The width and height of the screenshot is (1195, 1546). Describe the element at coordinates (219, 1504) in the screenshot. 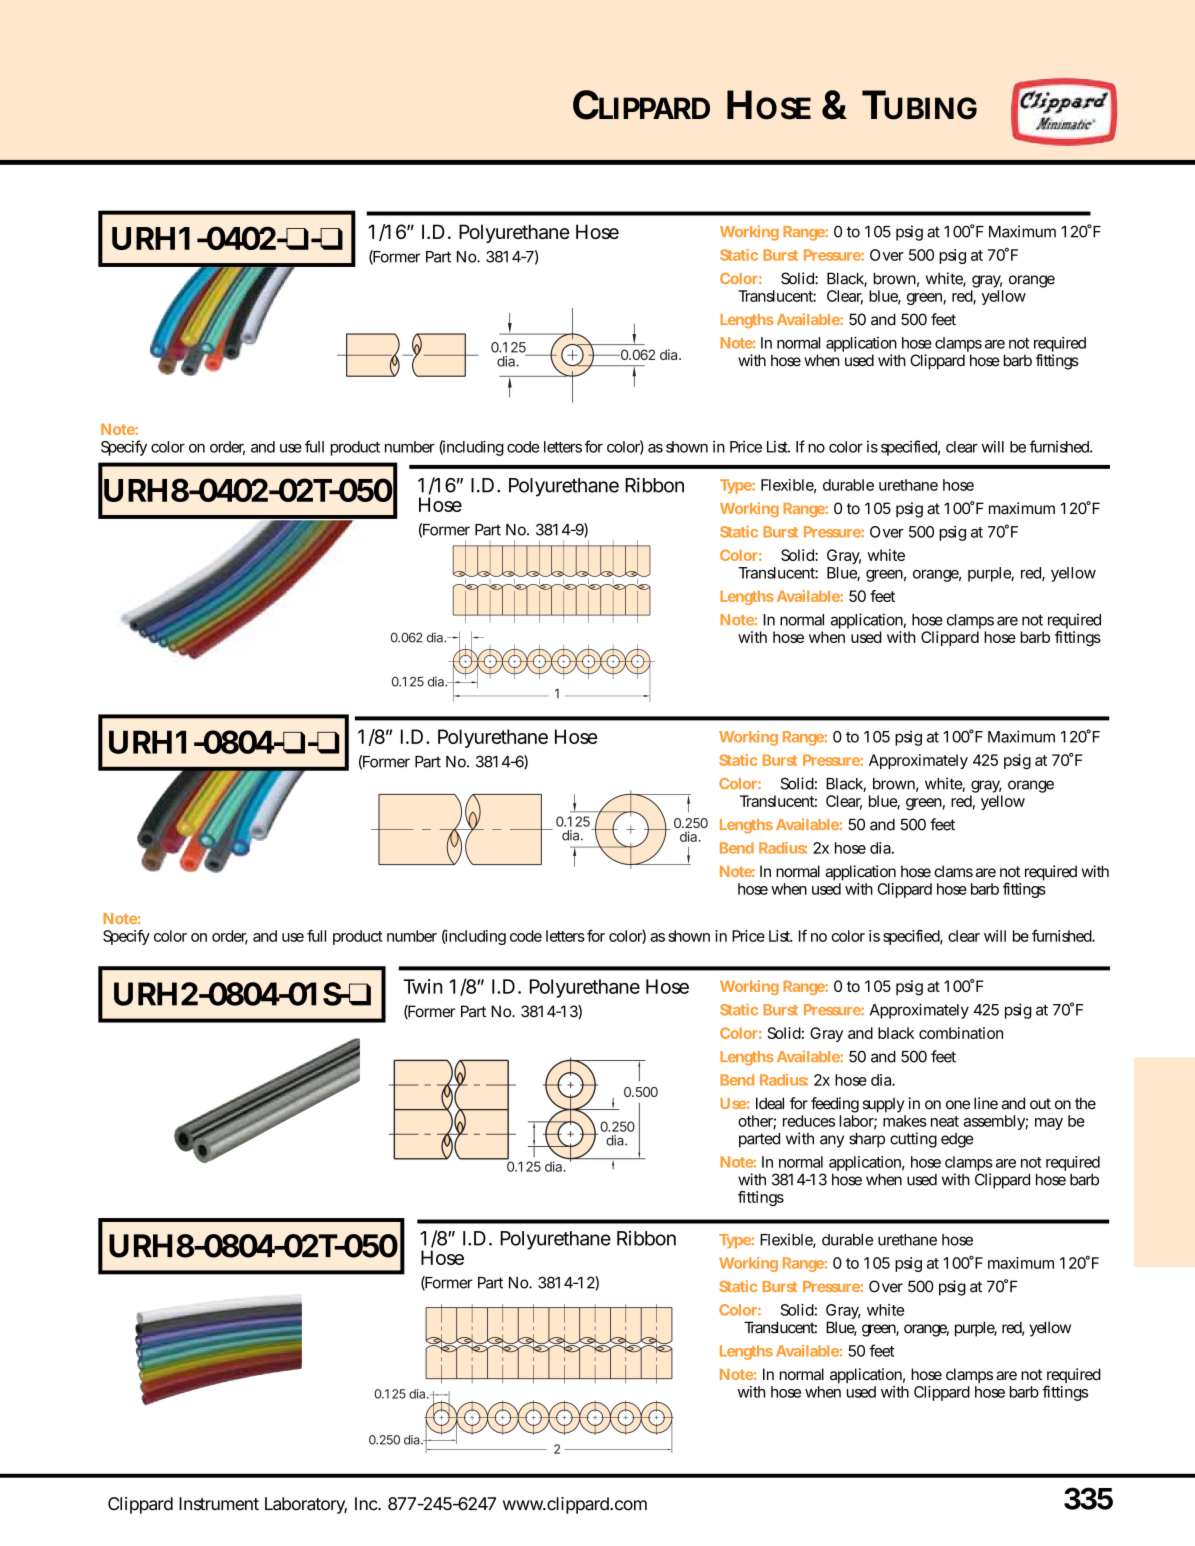

I see `Instrument` at that location.
